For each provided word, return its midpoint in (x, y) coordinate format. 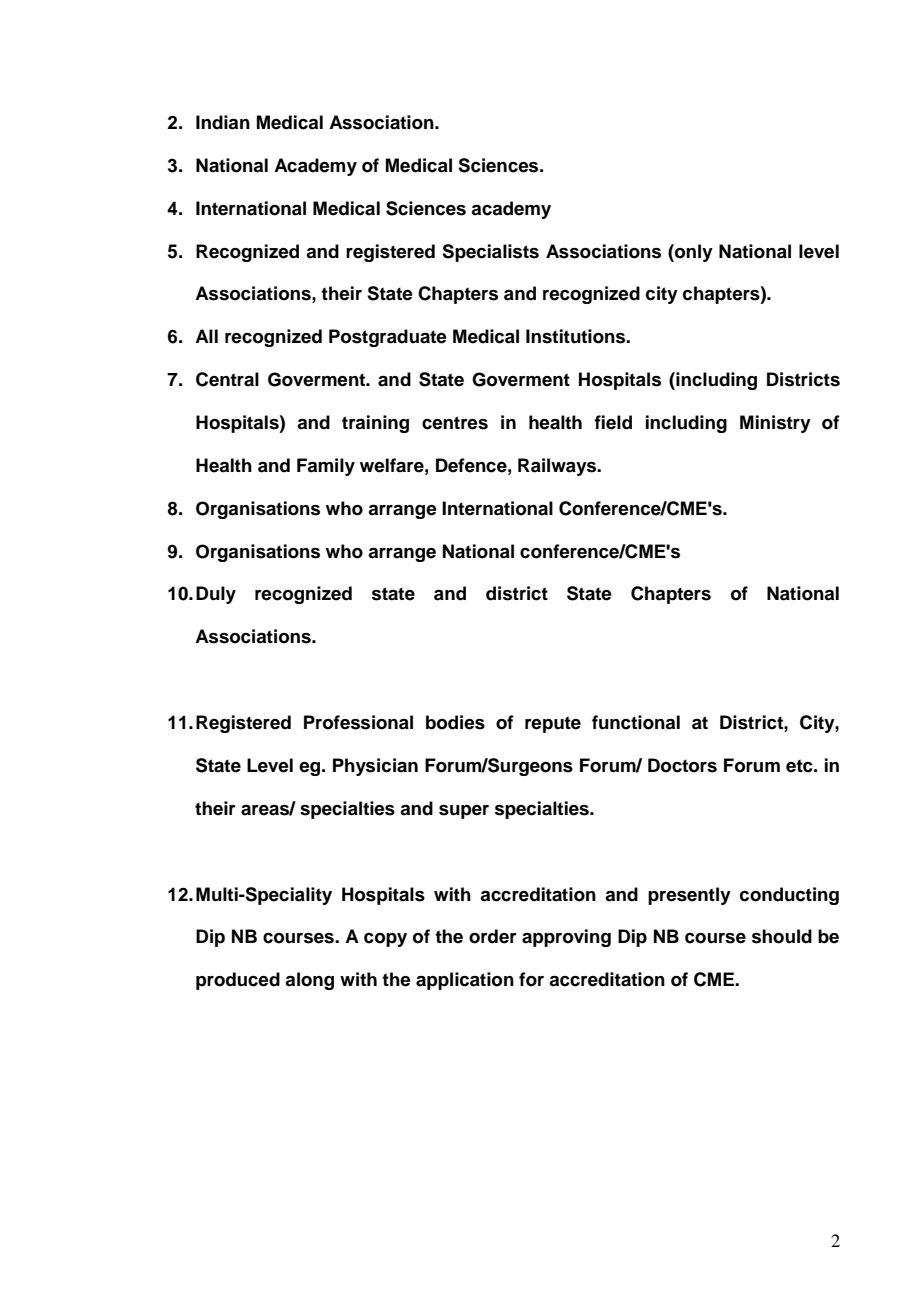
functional (636, 722)
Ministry (775, 424)
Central (227, 379)
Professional (358, 722)
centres (455, 423)
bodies (455, 722)
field (613, 422)
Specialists (490, 253)
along (309, 981)
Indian (223, 122)
